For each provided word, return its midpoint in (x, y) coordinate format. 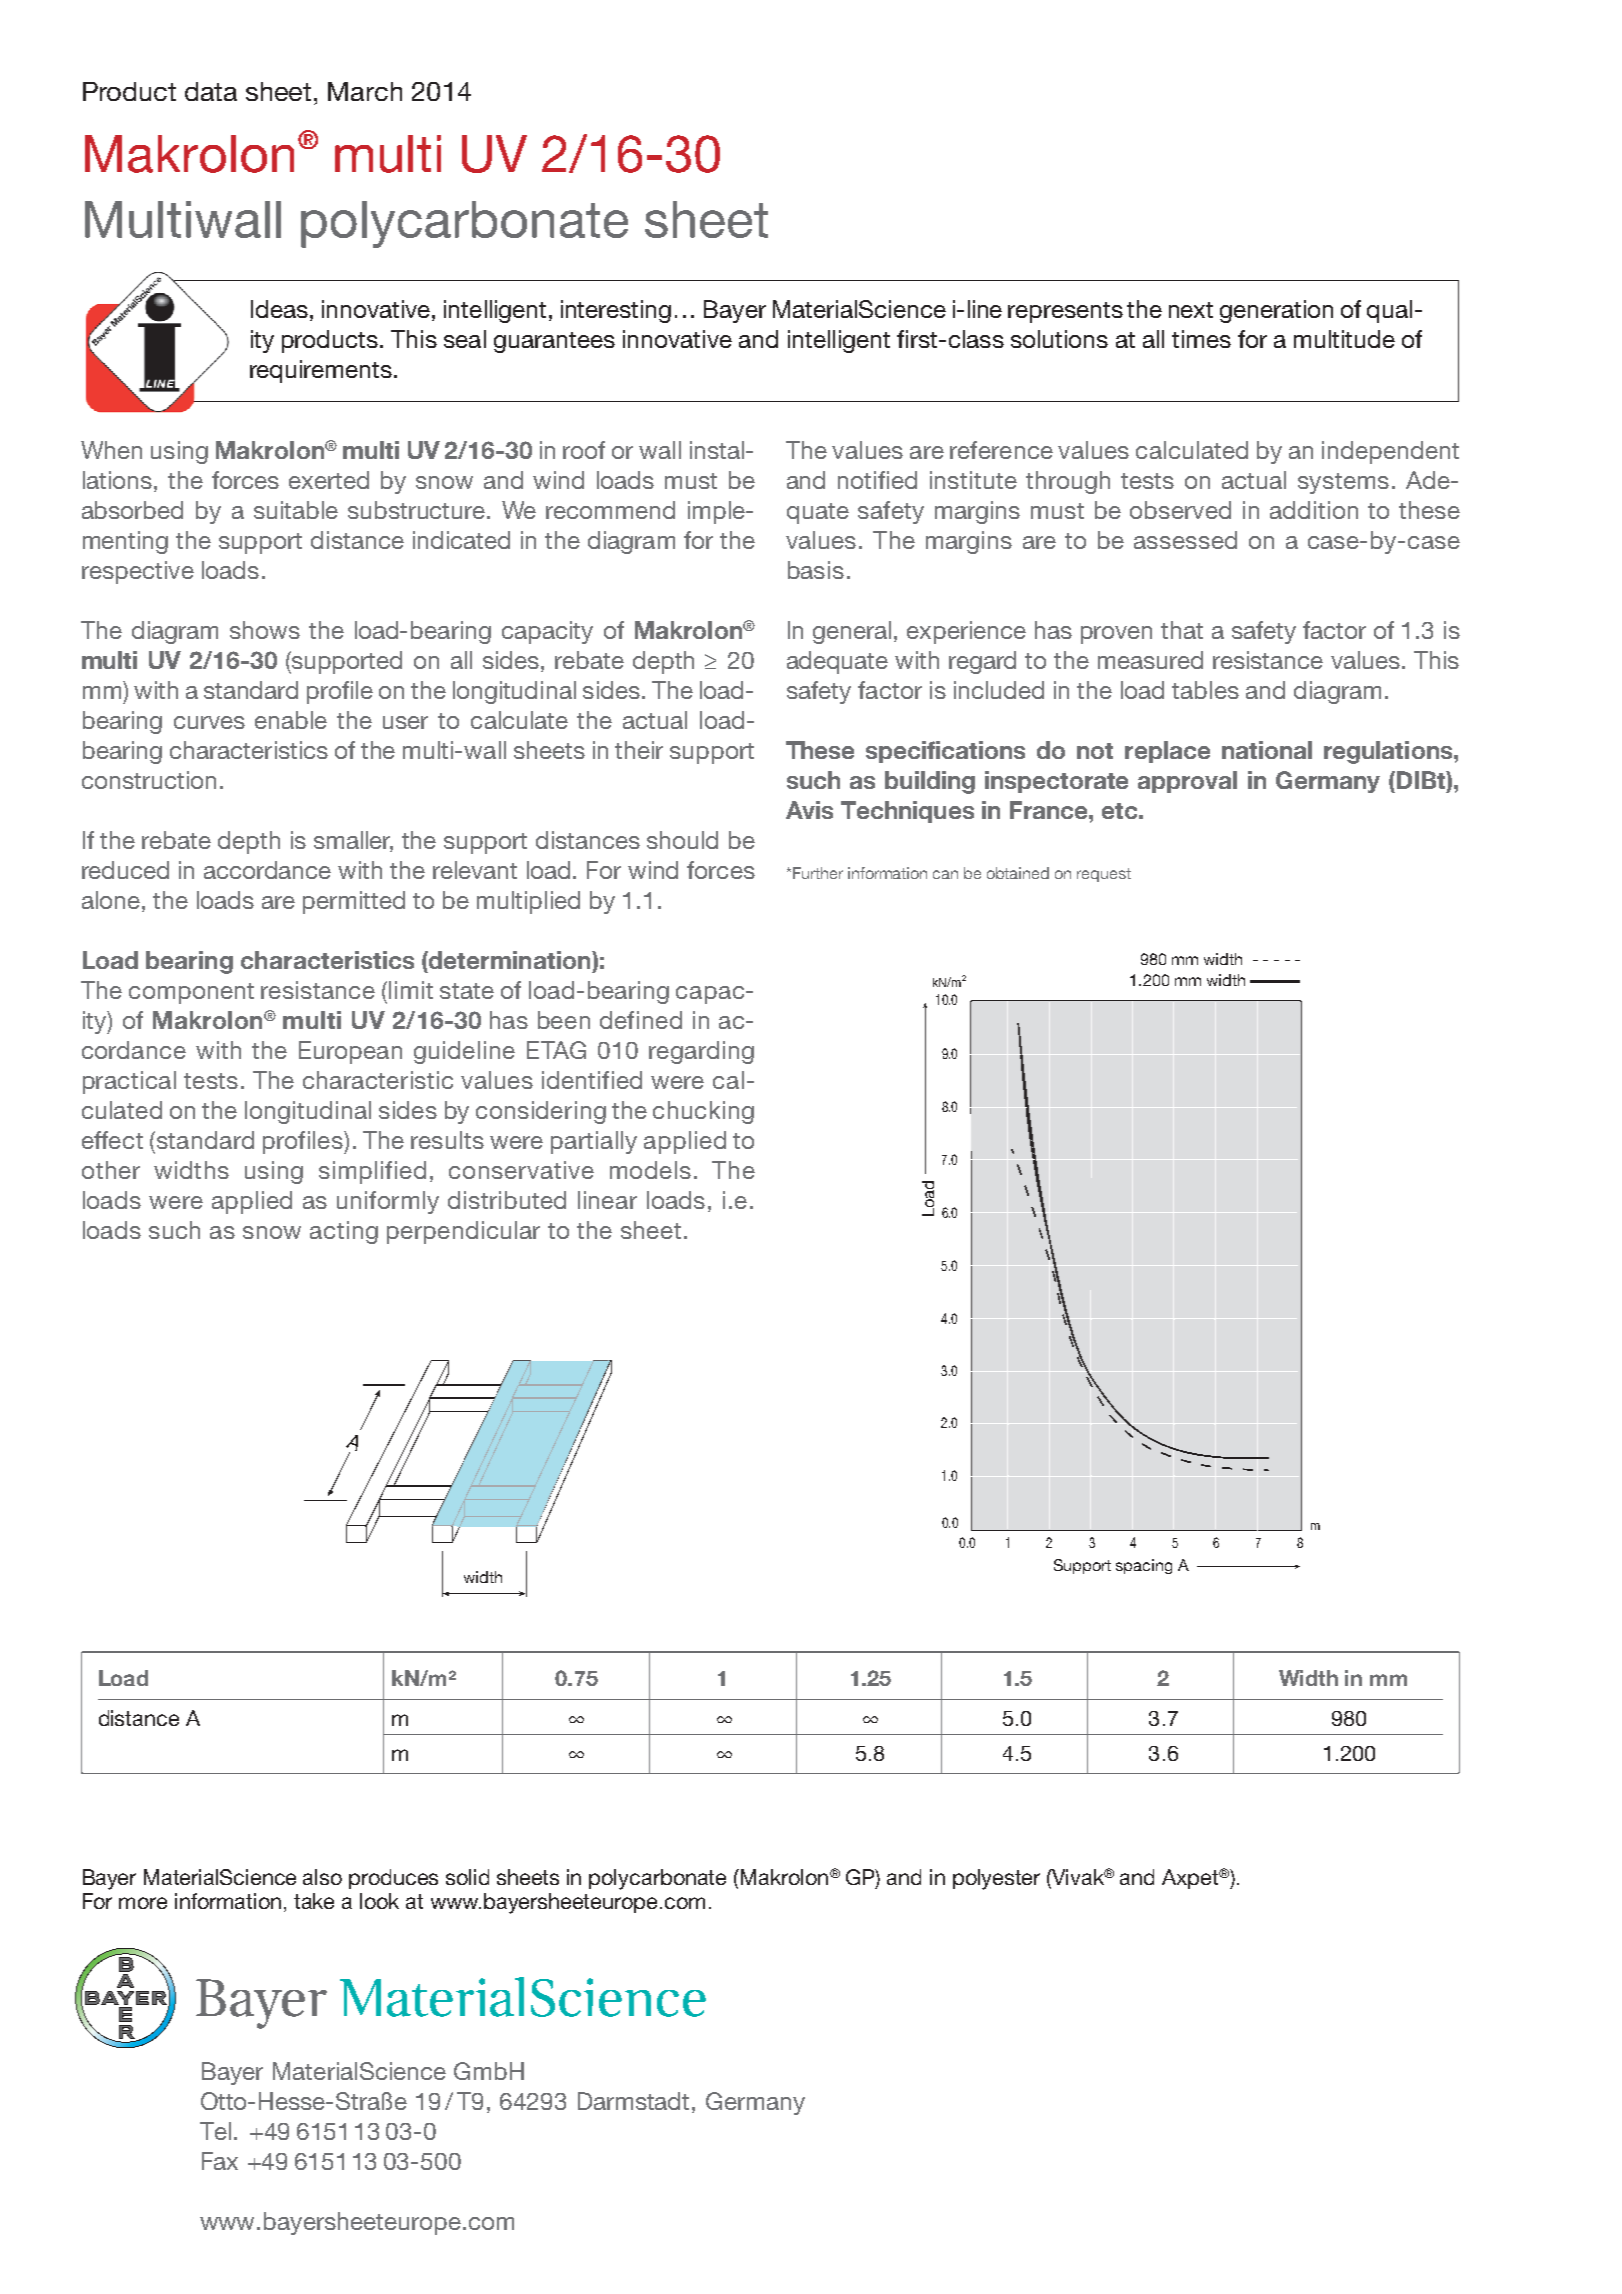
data (211, 91)
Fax (220, 2161)
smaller (353, 841)
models (650, 1170)
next (1191, 310)
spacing (1144, 1566)
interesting (616, 311)
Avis (809, 810)
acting (344, 1232)
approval (1187, 782)
